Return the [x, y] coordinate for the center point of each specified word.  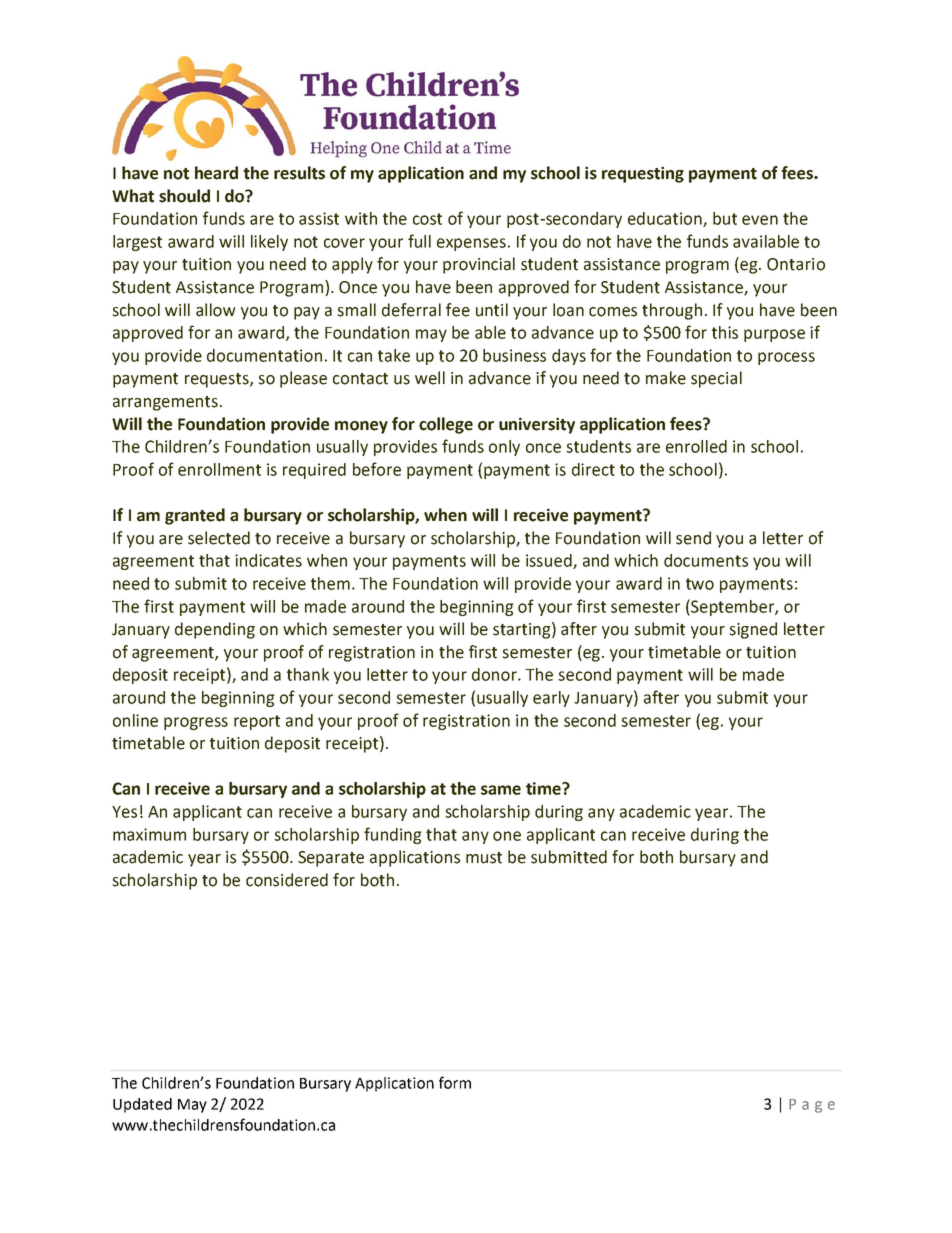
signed [753, 630]
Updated [142, 1105]
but [725, 218]
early [551, 699]
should [184, 196]
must [484, 858]
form [455, 1082]
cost [427, 219]
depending [215, 630]
